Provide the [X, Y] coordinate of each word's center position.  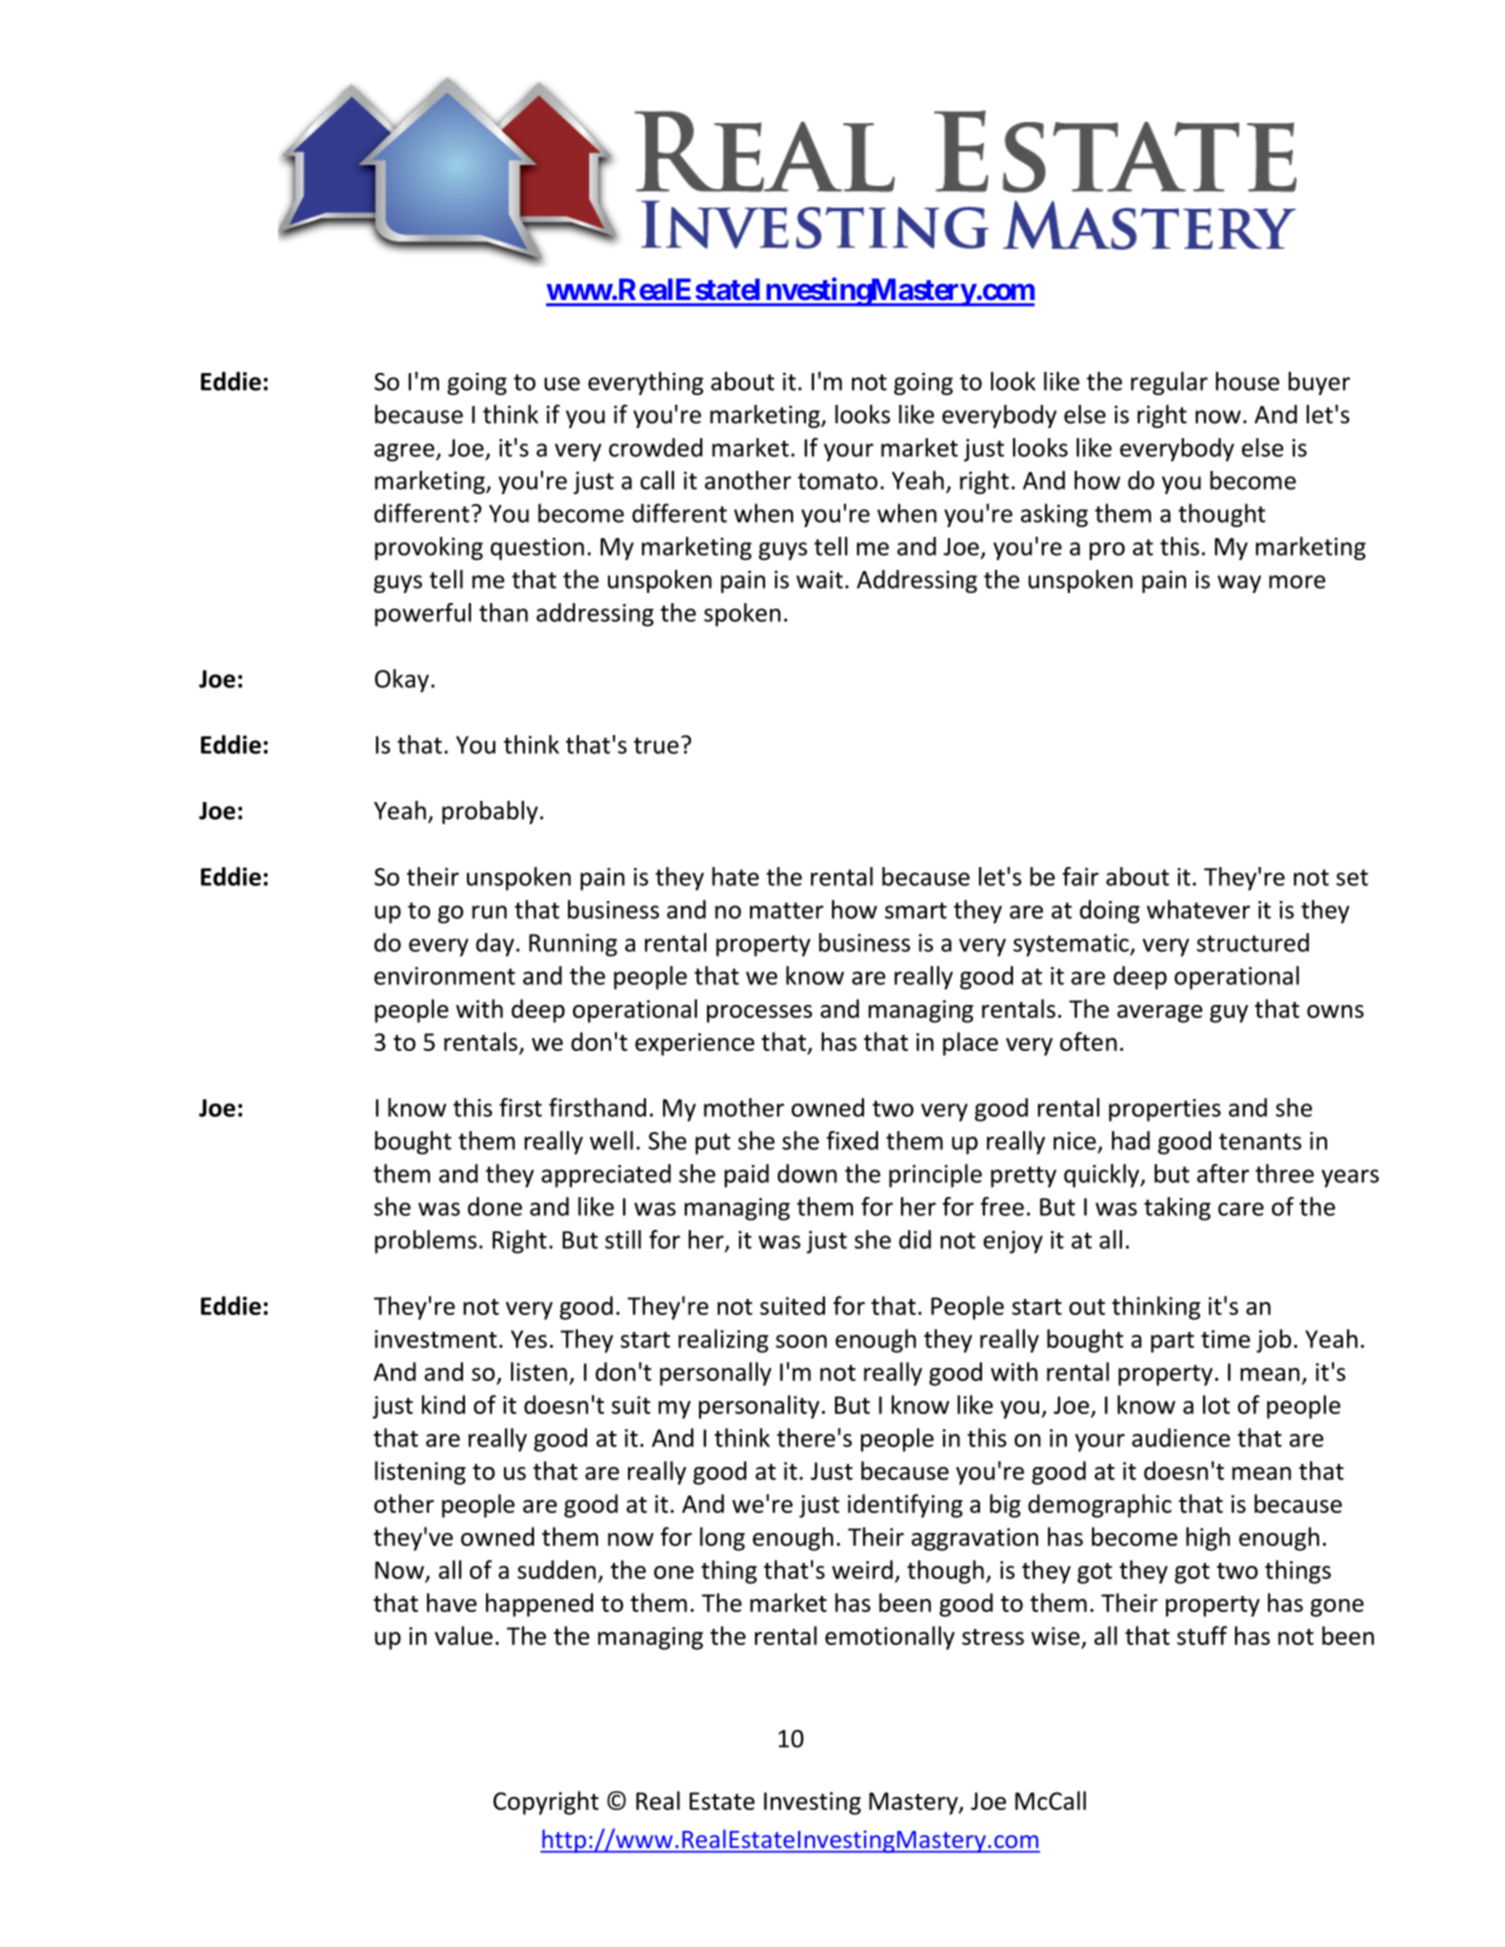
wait [819, 579]
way [1239, 584]
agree [405, 452]
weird [862, 1569]
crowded [656, 447]
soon [801, 1341]
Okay [402, 681]
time [1225, 1339]
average [1160, 1014]
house [1247, 381]
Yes [529, 1339]
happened [539, 1605]
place [970, 1044]
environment [444, 976]
